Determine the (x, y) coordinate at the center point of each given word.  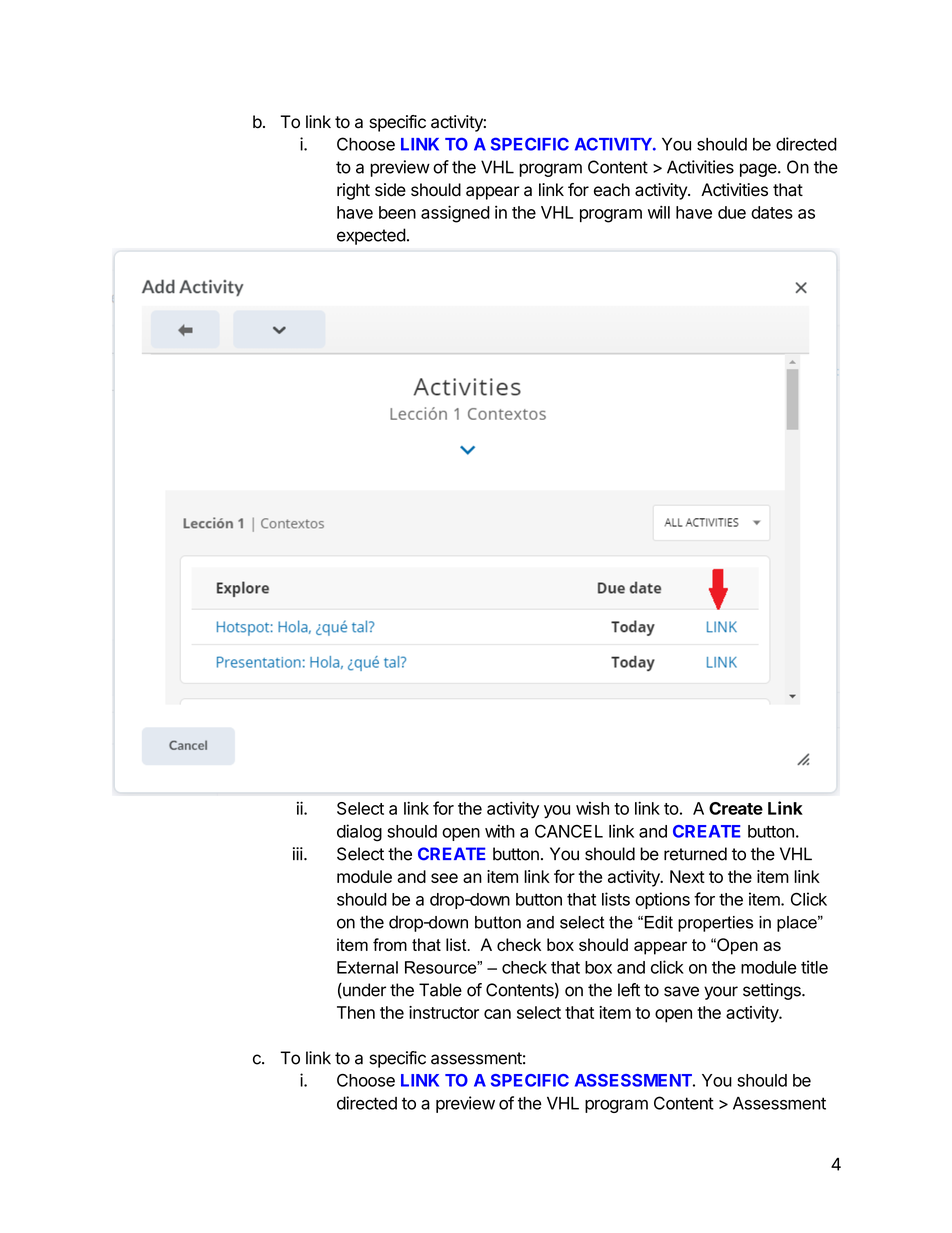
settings (773, 991)
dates (772, 212)
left (629, 990)
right (353, 191)
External (367, 967)
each (612, 190)
